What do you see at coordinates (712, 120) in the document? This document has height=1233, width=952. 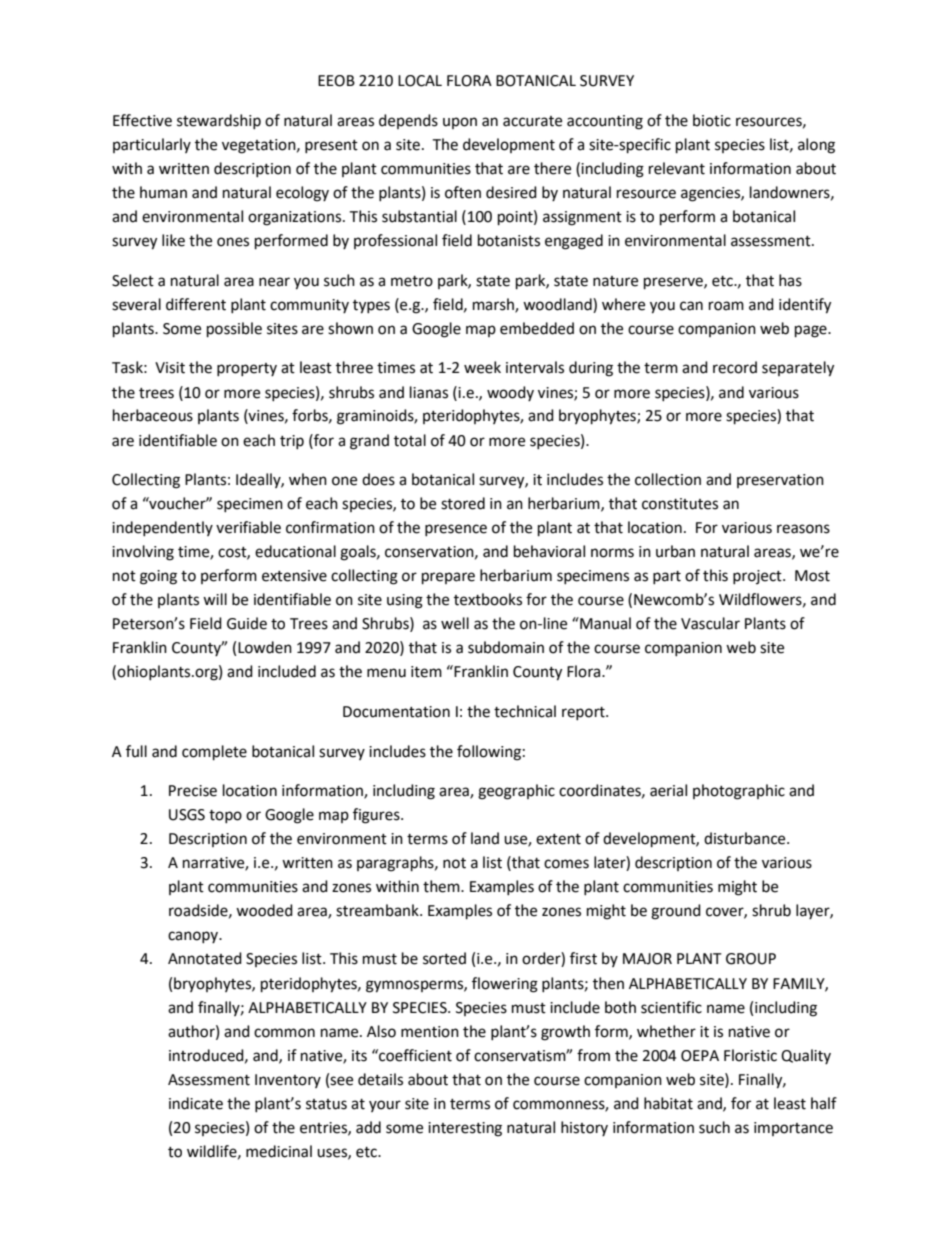 I see `biotic` at bounding box center [712, 120].
